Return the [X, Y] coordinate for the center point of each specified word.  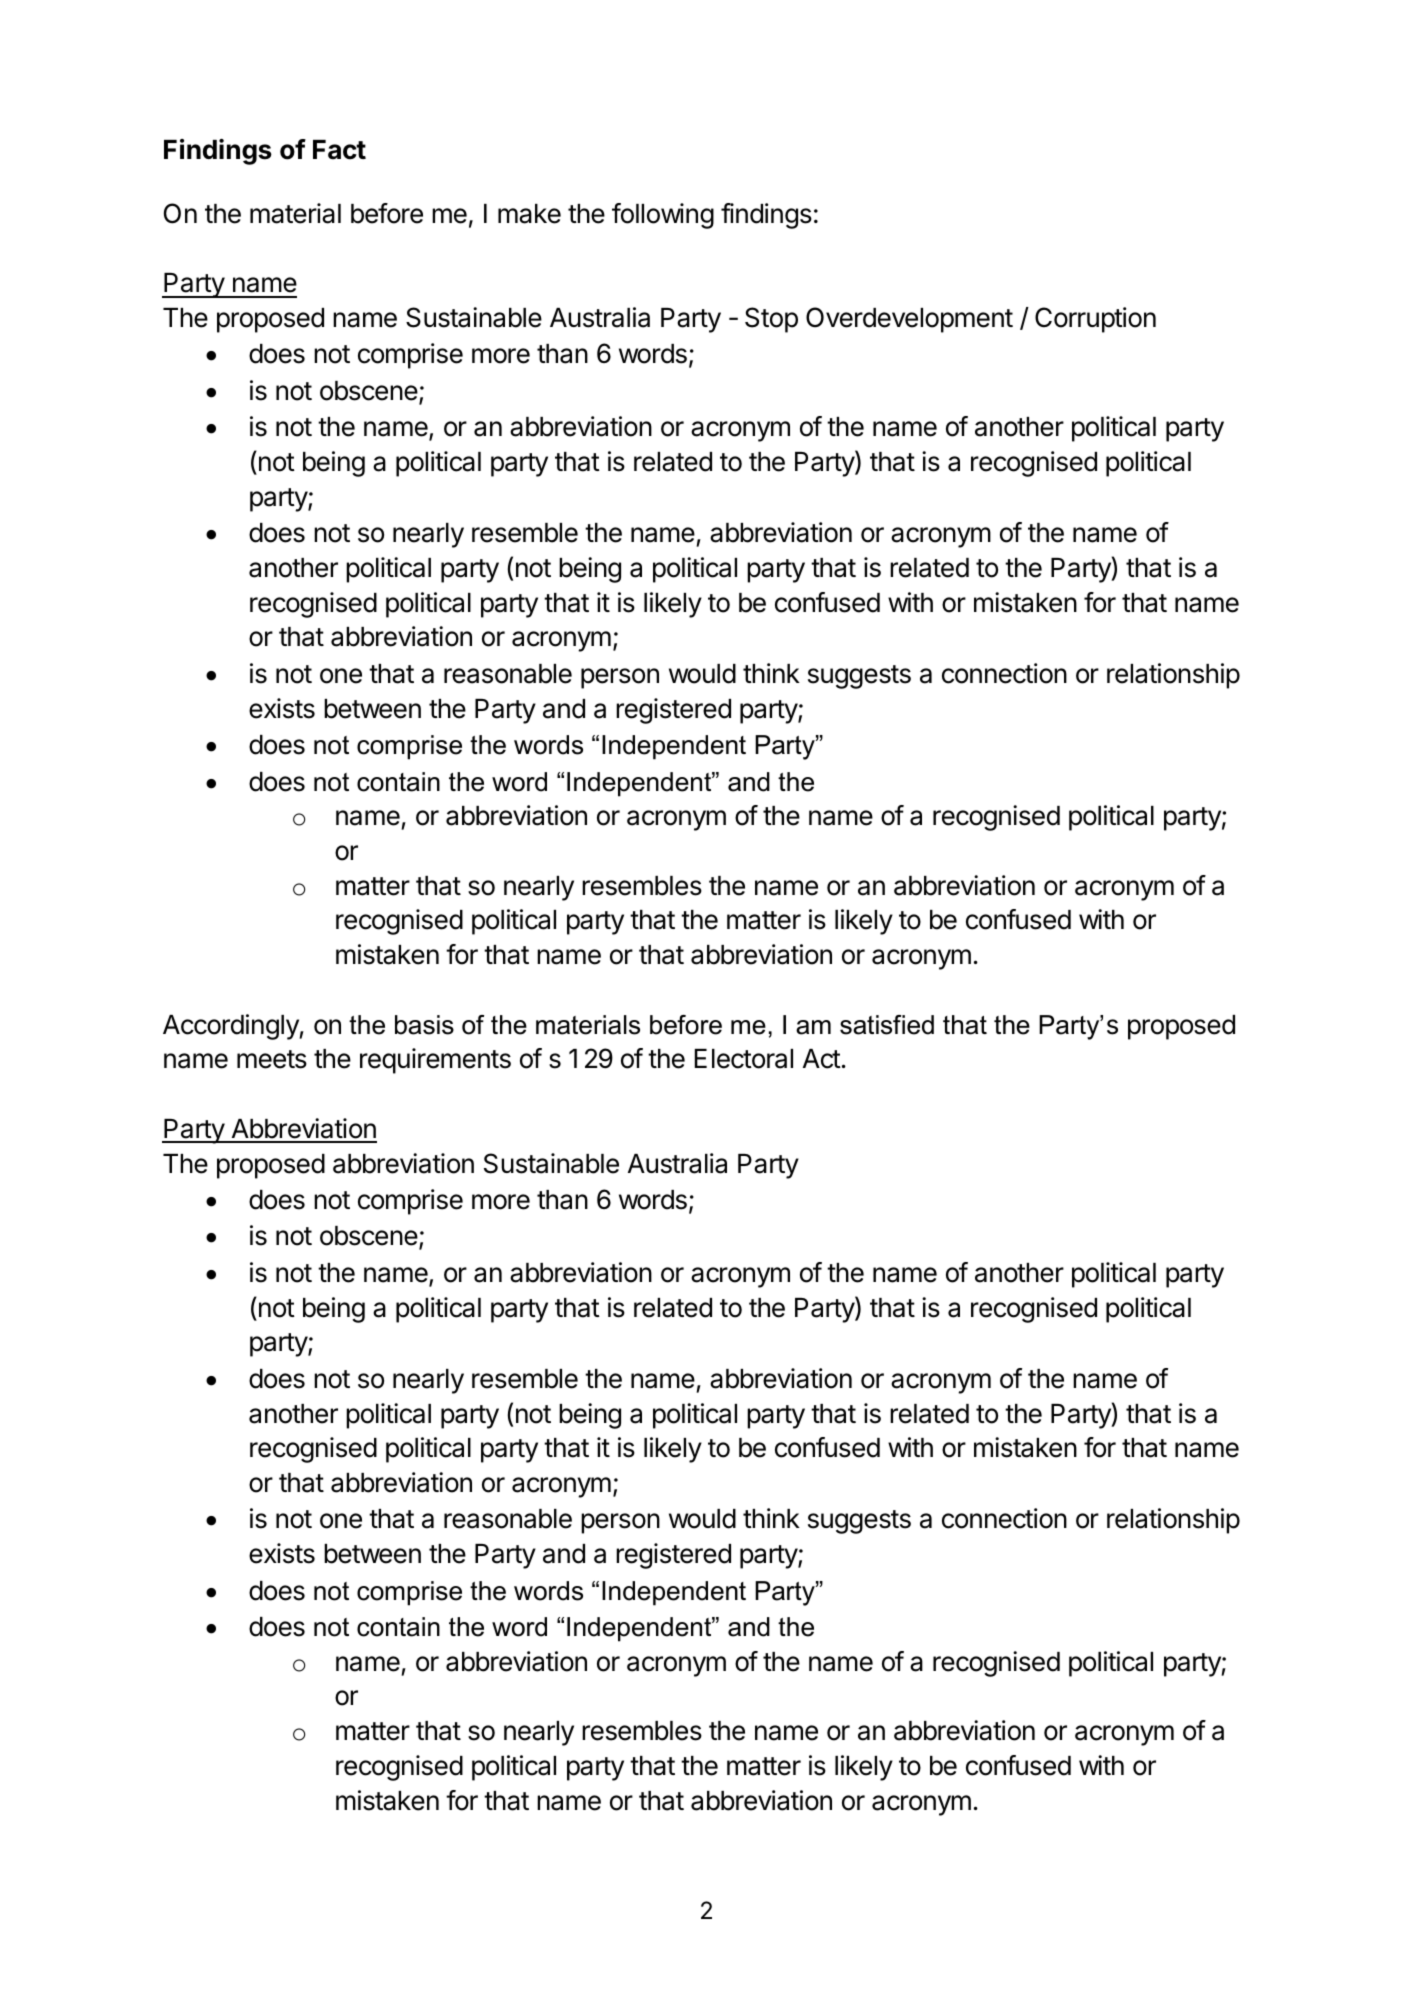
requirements [435, 1061]
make [529, 214]
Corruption [1095, 320]
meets [272, 1059]
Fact [339, 150]
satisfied [887, 1025]
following [663, 216]
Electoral [744, 1059]
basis [424, 1025]
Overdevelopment [909, 320]
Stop [771, 320]
